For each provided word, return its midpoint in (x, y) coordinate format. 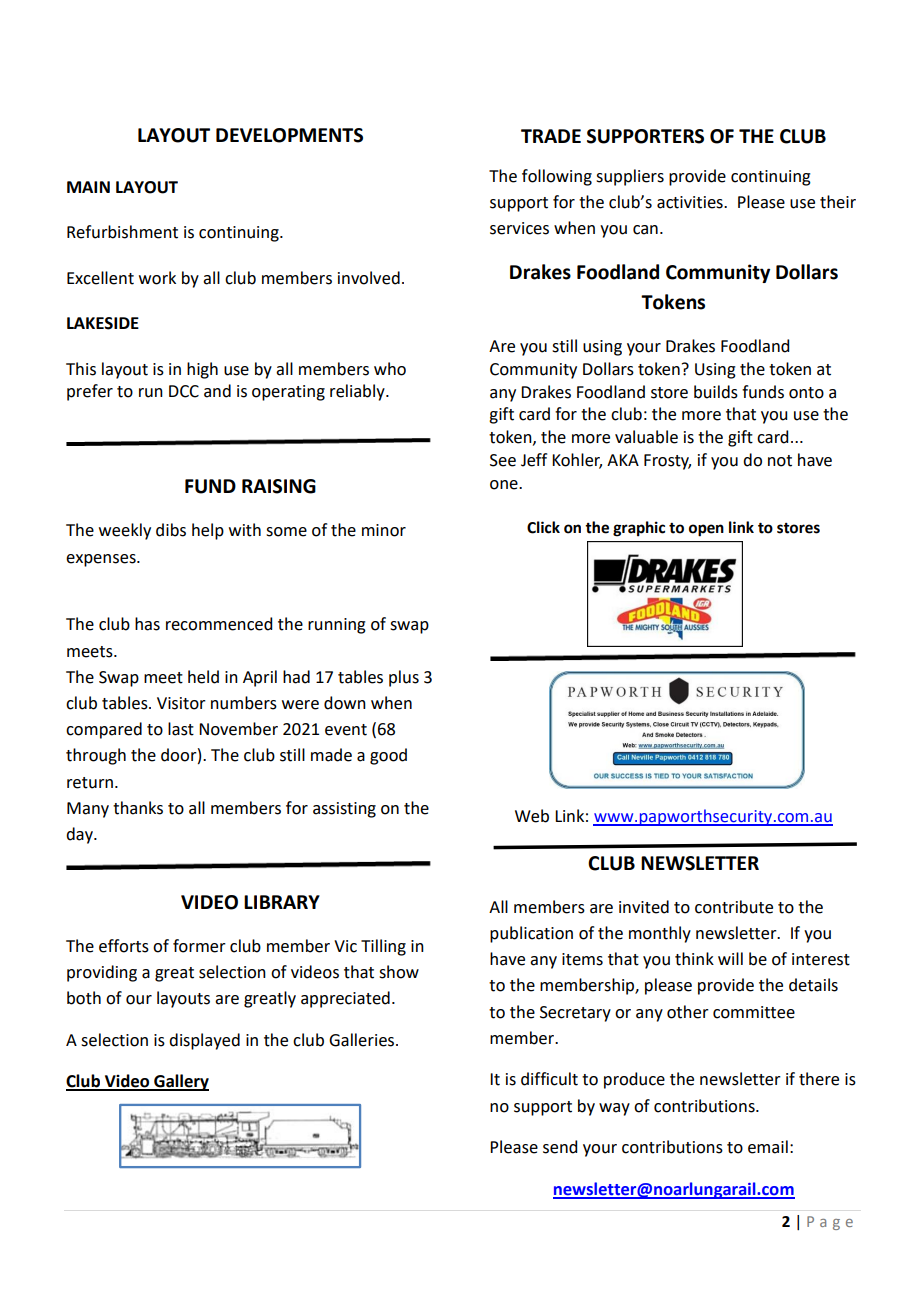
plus (404, 678)
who (390, 369)
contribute (734, 907)
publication (531, 934)
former (199, 946)
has (147, 624)
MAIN (88, 187)
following (557, 177)
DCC (184, 391)
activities (691, 202)
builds (716, 392)
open (706, 530)
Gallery (180, 1082)
